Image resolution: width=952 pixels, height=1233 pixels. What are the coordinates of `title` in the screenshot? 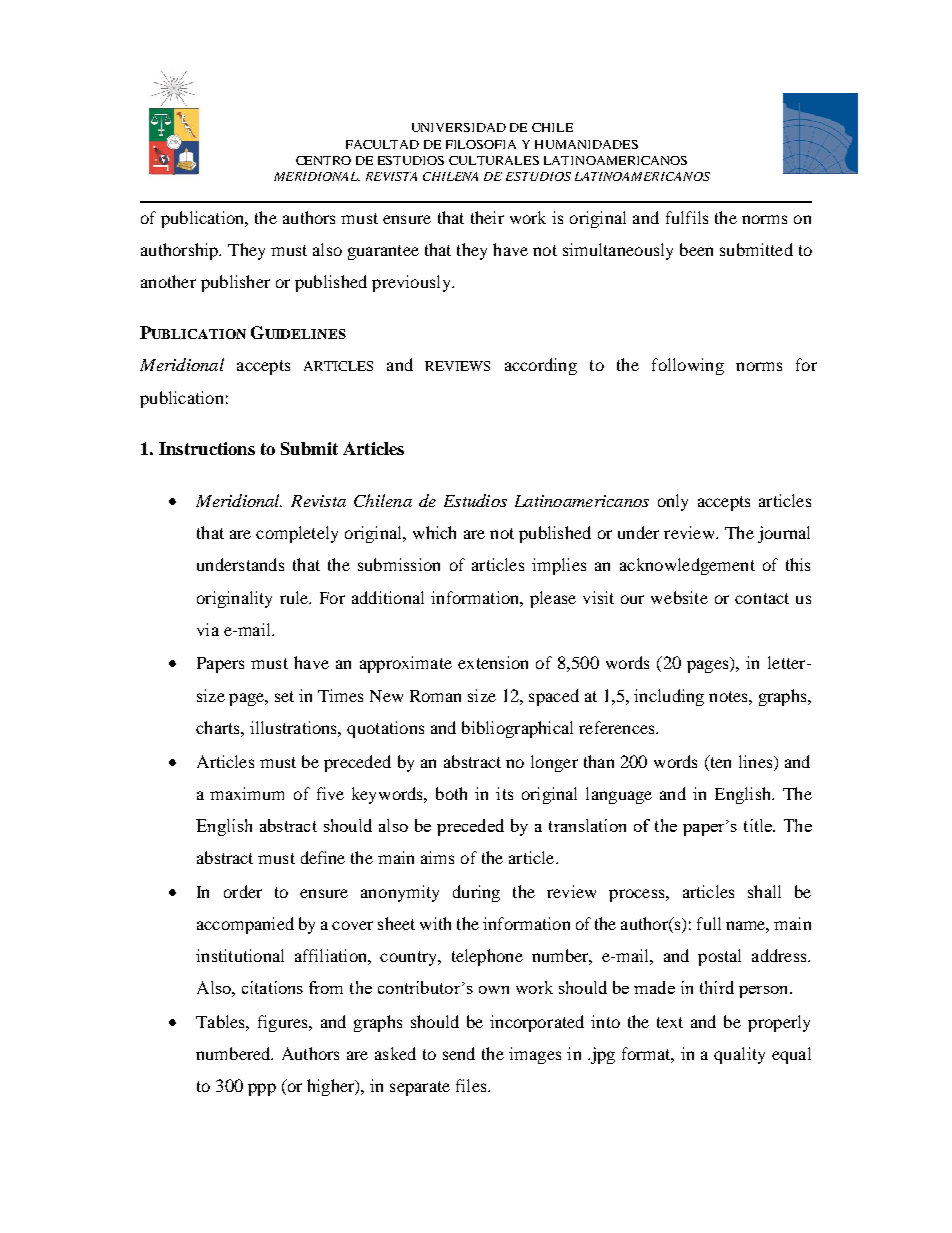 It's located at (759, 825).
